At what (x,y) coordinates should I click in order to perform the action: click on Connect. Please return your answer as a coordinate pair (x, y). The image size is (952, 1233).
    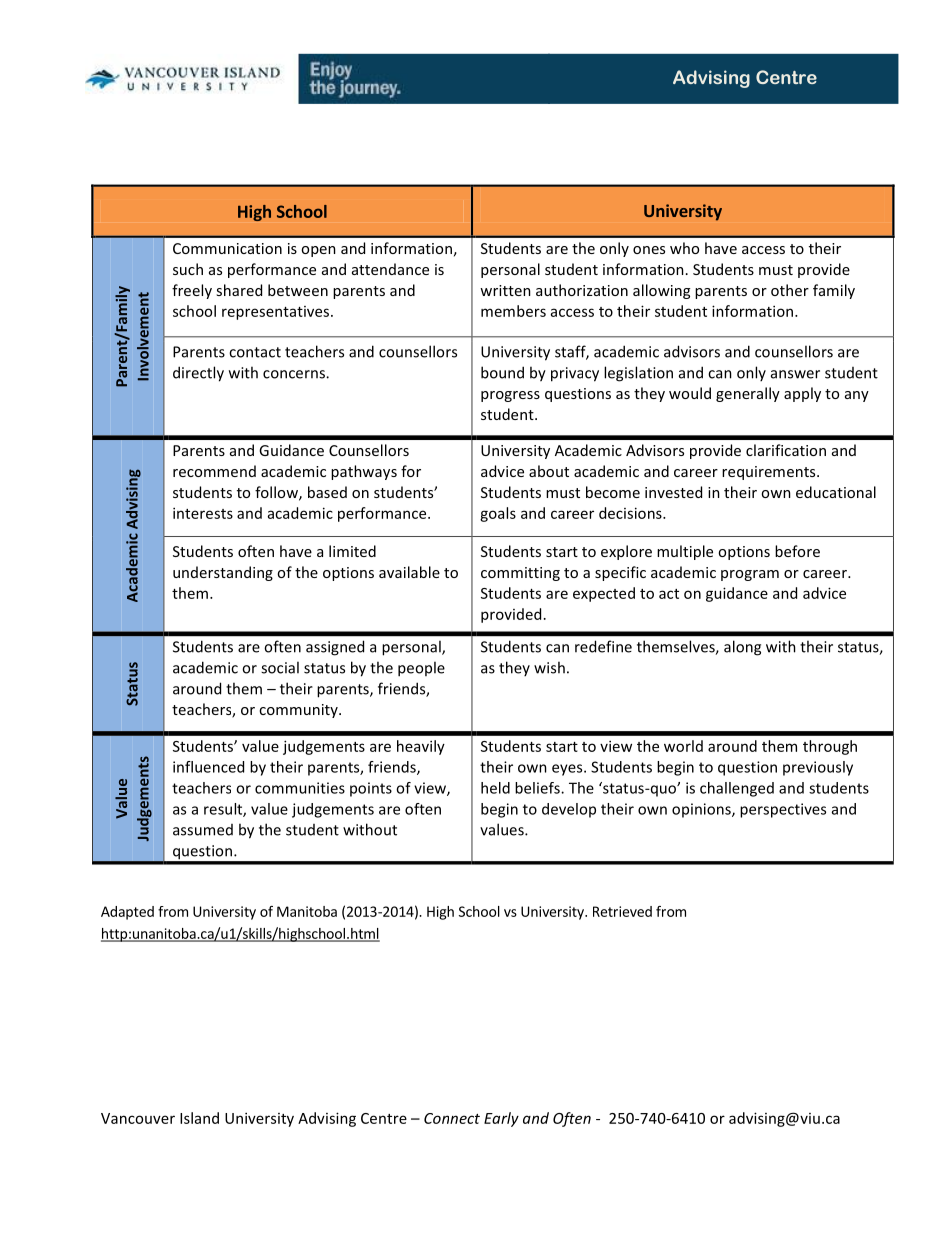
    Looking at the image, I should click on (452, 1118).
